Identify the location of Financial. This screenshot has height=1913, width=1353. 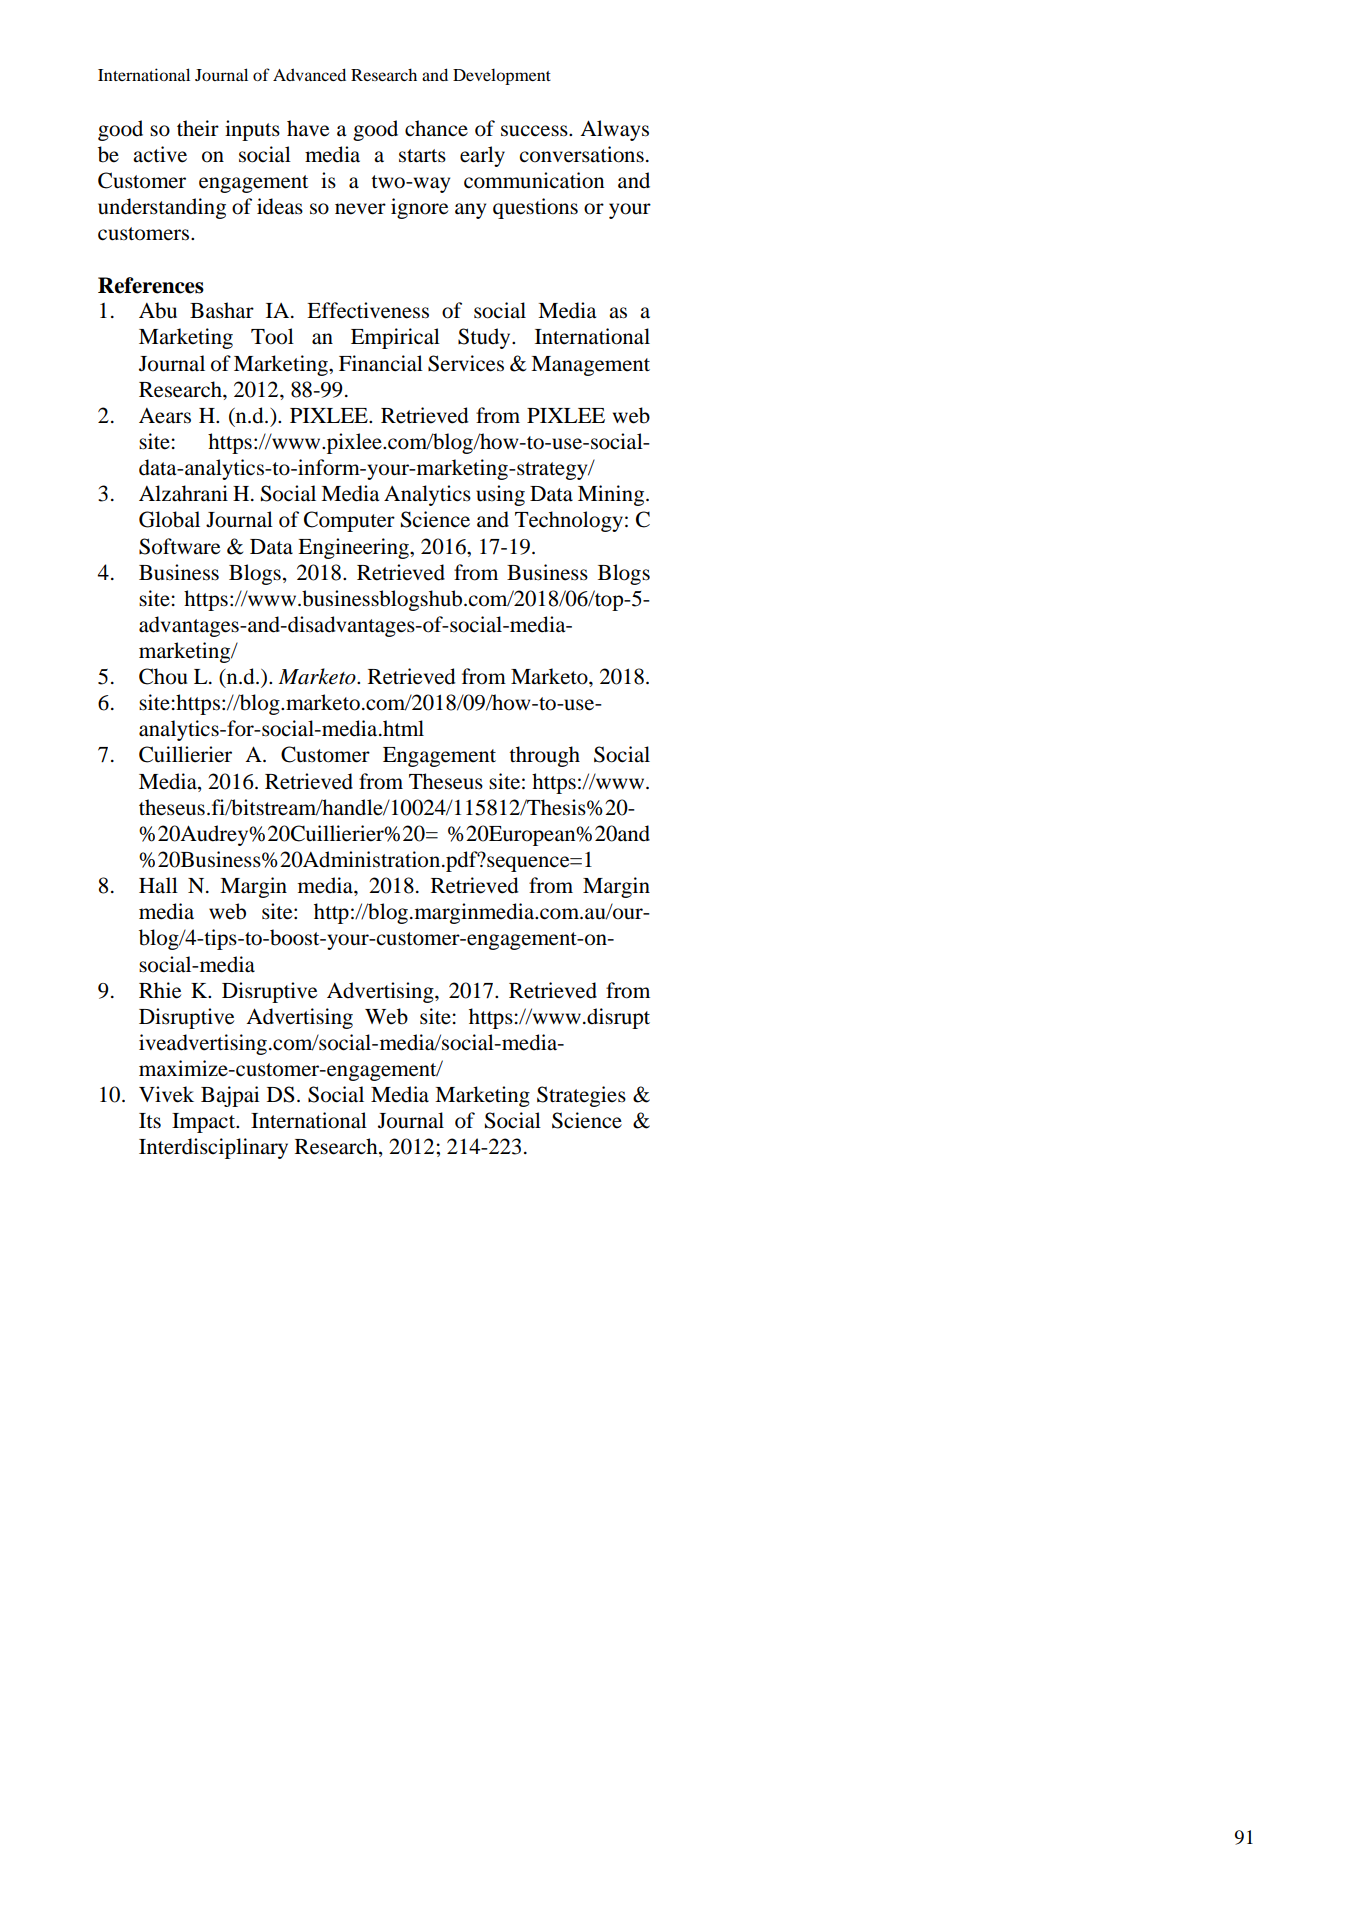
(381, 363).
